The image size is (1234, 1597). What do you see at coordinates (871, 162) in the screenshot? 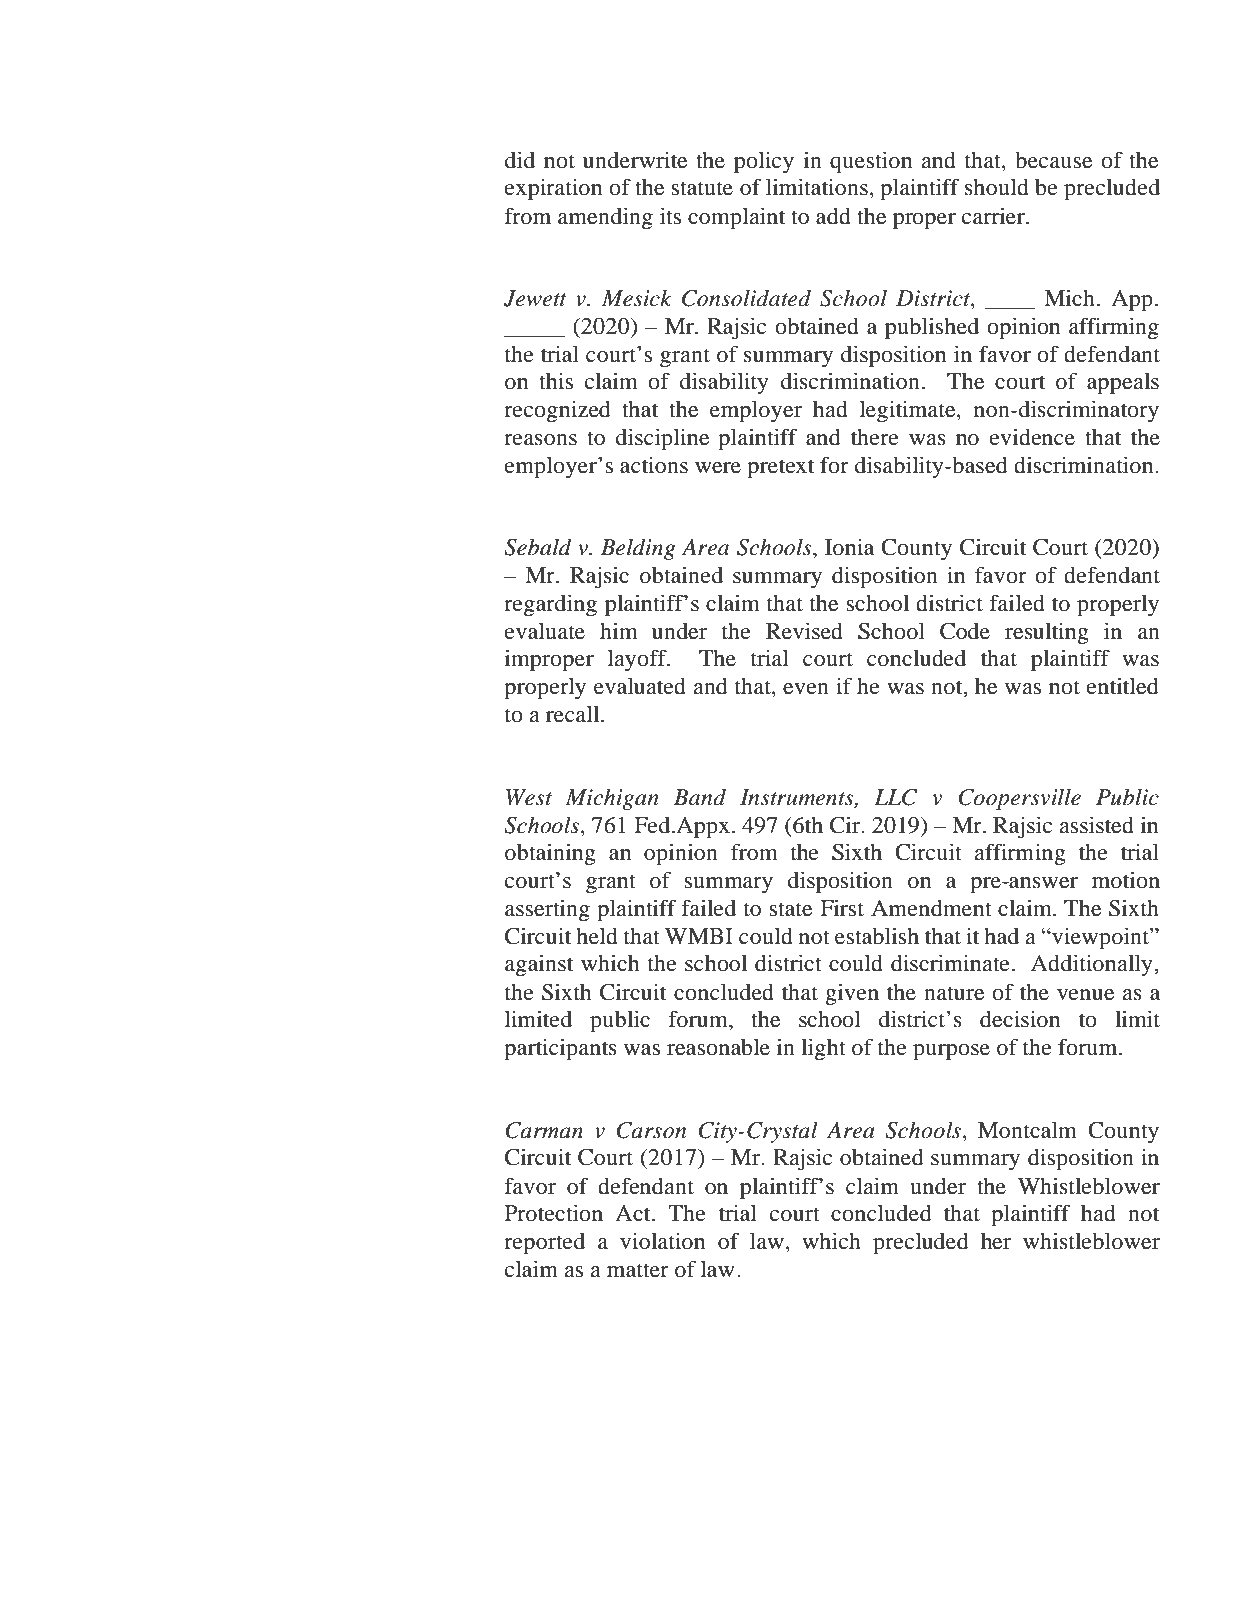
I see `question` at bounding box center [871, 162].
